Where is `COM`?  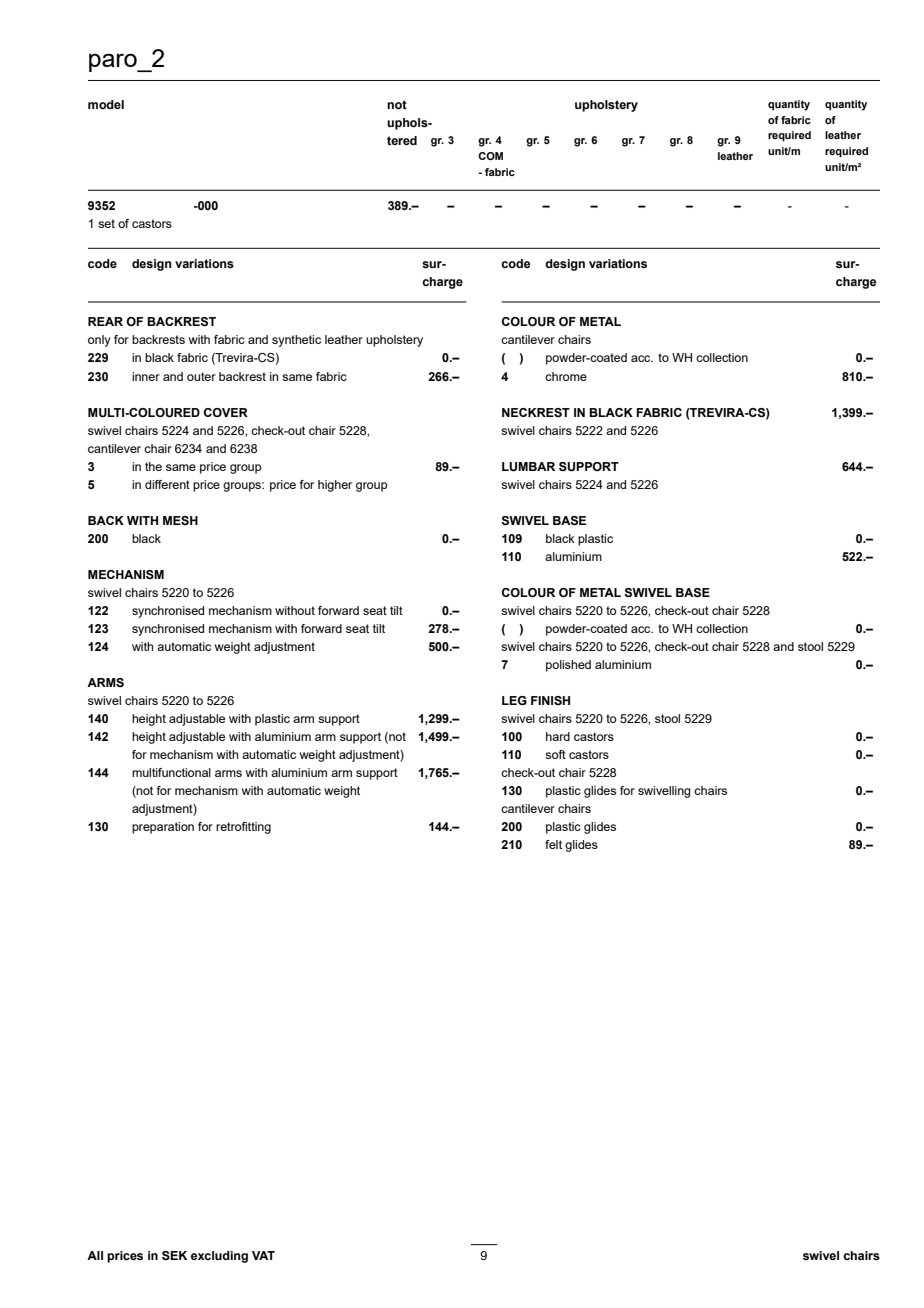 COM is located at coordinates (490, 156).
